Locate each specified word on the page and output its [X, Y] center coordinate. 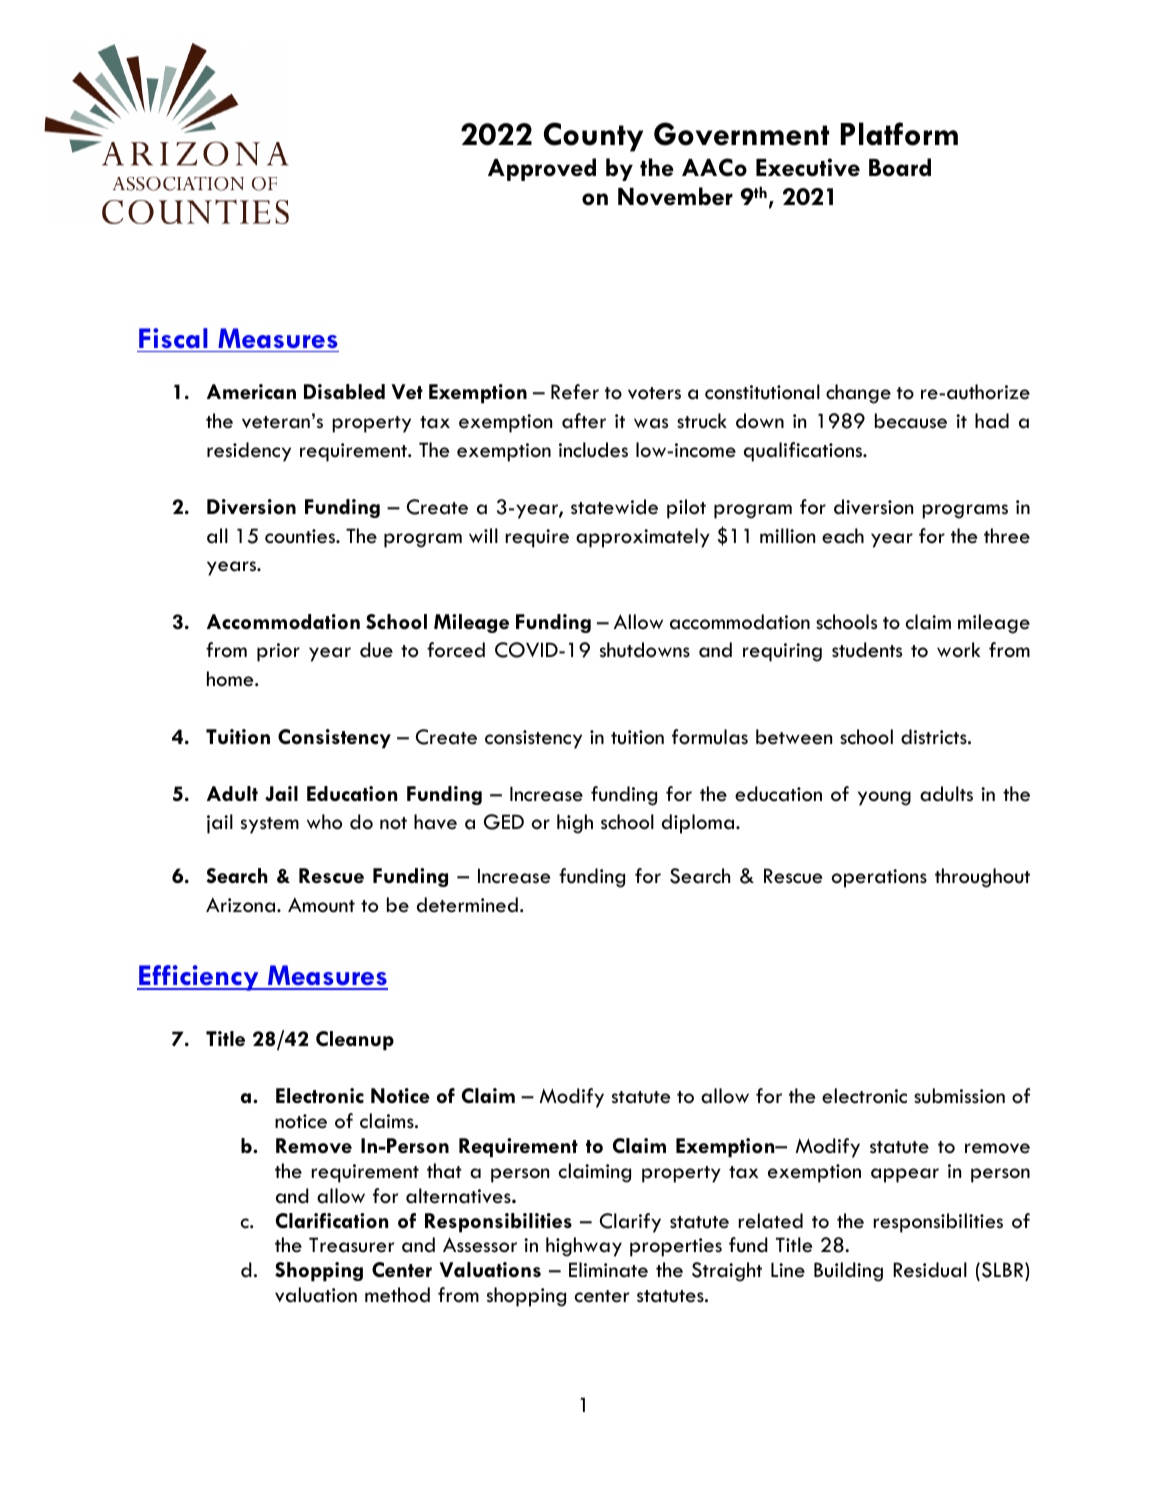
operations [879, 878]
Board [900, 167]
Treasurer [351, 1245]
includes [593, 450]
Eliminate [608, 1270]
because [911, 421]
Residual [930, 1270]
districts [935, 737]
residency [249, 452]
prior [278, 652]
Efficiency [199, 978]
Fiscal [173, 338]
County [593, 137]
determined [467, 905]
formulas [710, 737]
